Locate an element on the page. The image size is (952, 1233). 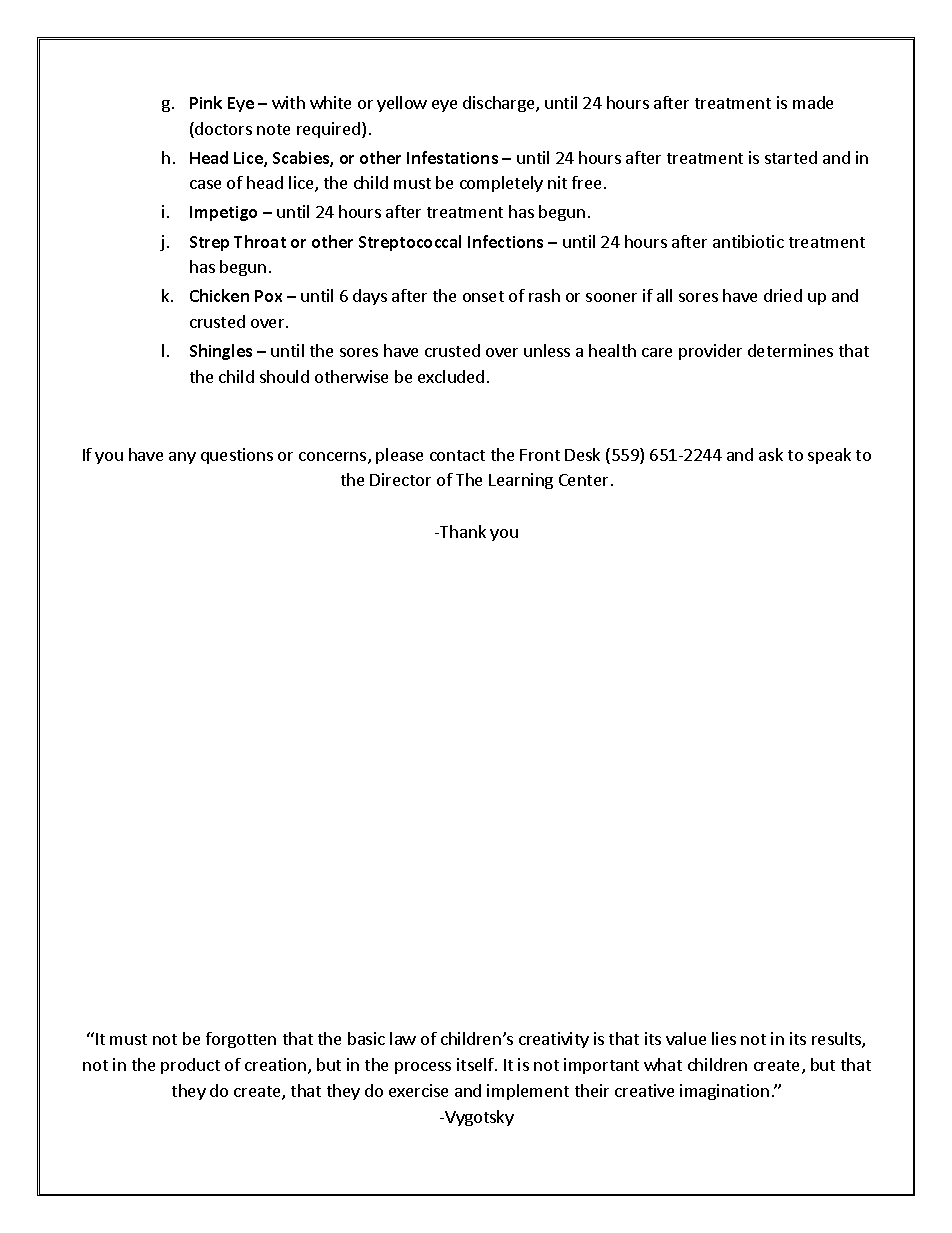
questions is located at coordinates (237, 456).
